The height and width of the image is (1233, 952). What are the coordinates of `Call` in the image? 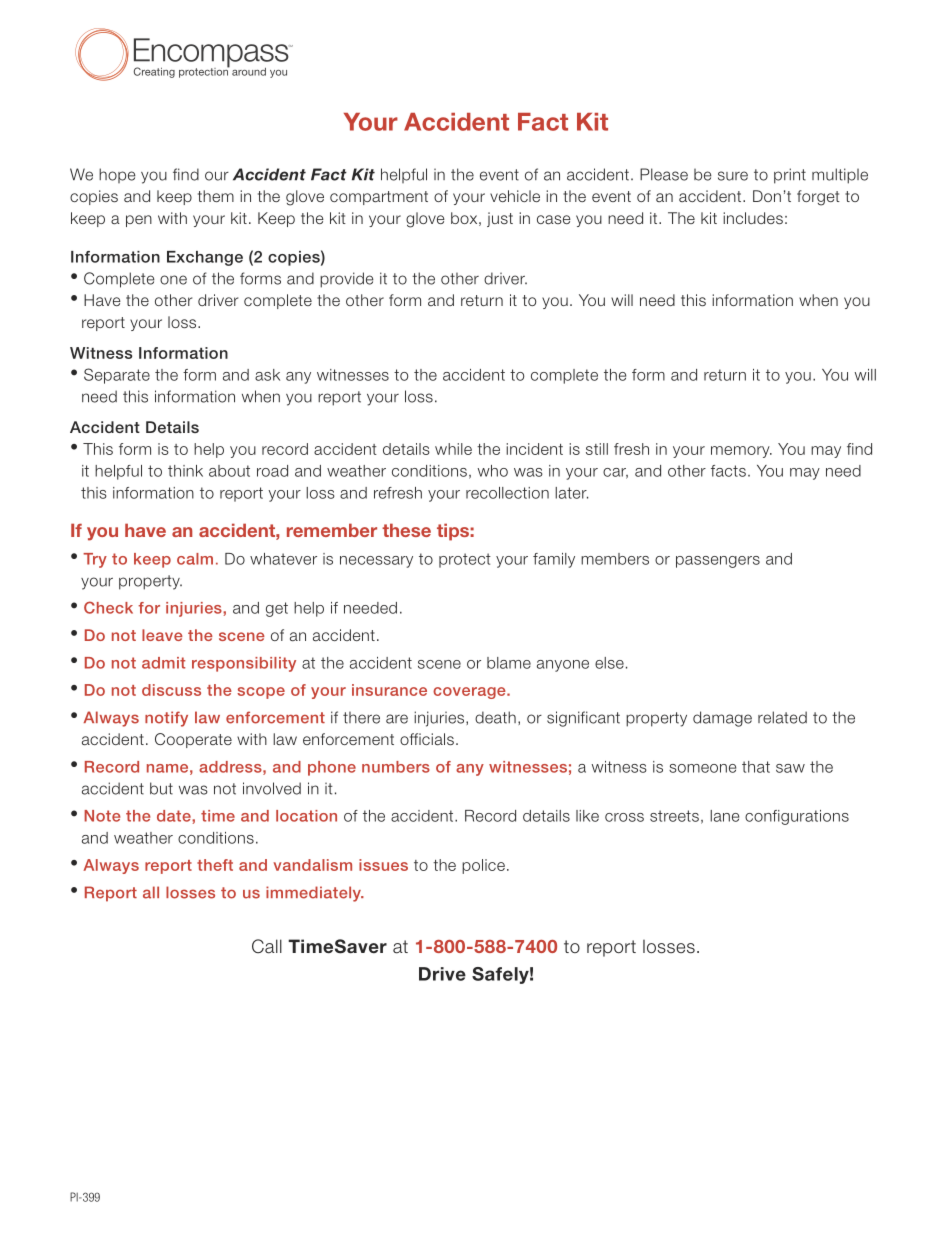 It's located at (267, 946).
